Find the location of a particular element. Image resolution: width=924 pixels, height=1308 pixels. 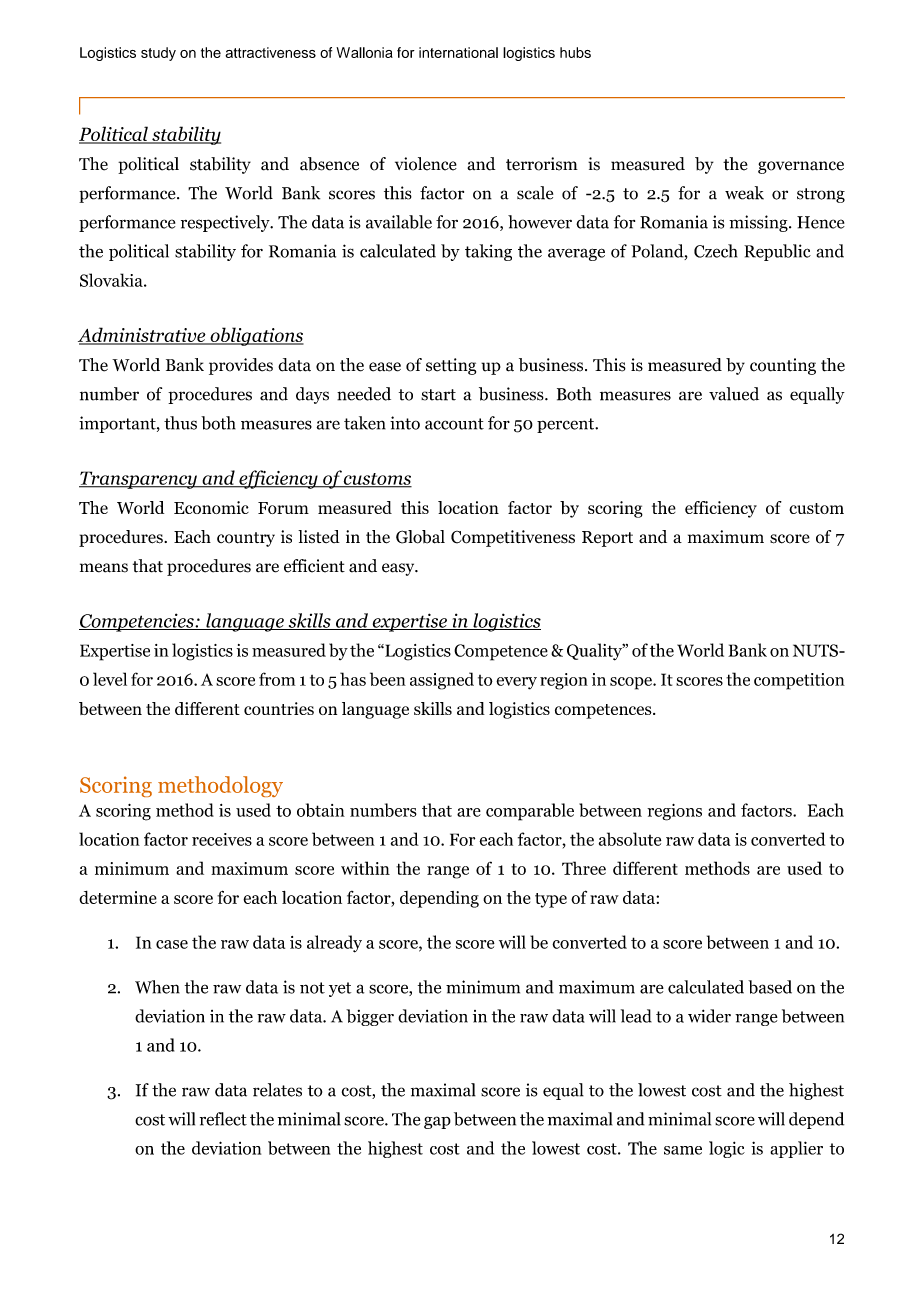

Competencies is located at coordinates (137, 622).
